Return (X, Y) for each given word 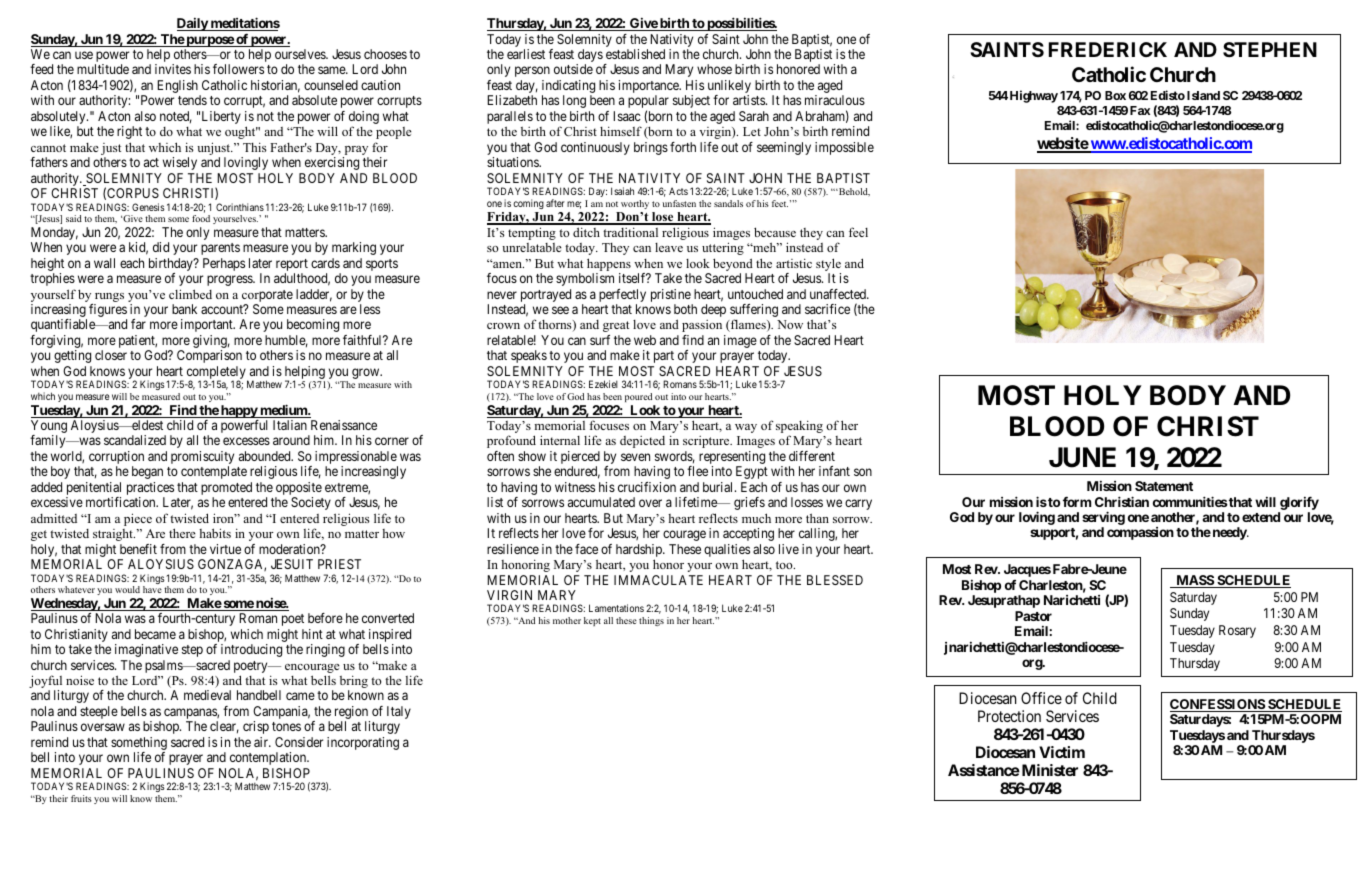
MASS (1194, 581)
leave (669, 247)
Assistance (984, 770)
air (262, 742)
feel (858, 232)
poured (638, 397)
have (152, 589)
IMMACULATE (658, 580)
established (635, 54)
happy (239, 411)
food (201, 218)
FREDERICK (1108, 49)
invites (173, 69)
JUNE (1082, 457)
